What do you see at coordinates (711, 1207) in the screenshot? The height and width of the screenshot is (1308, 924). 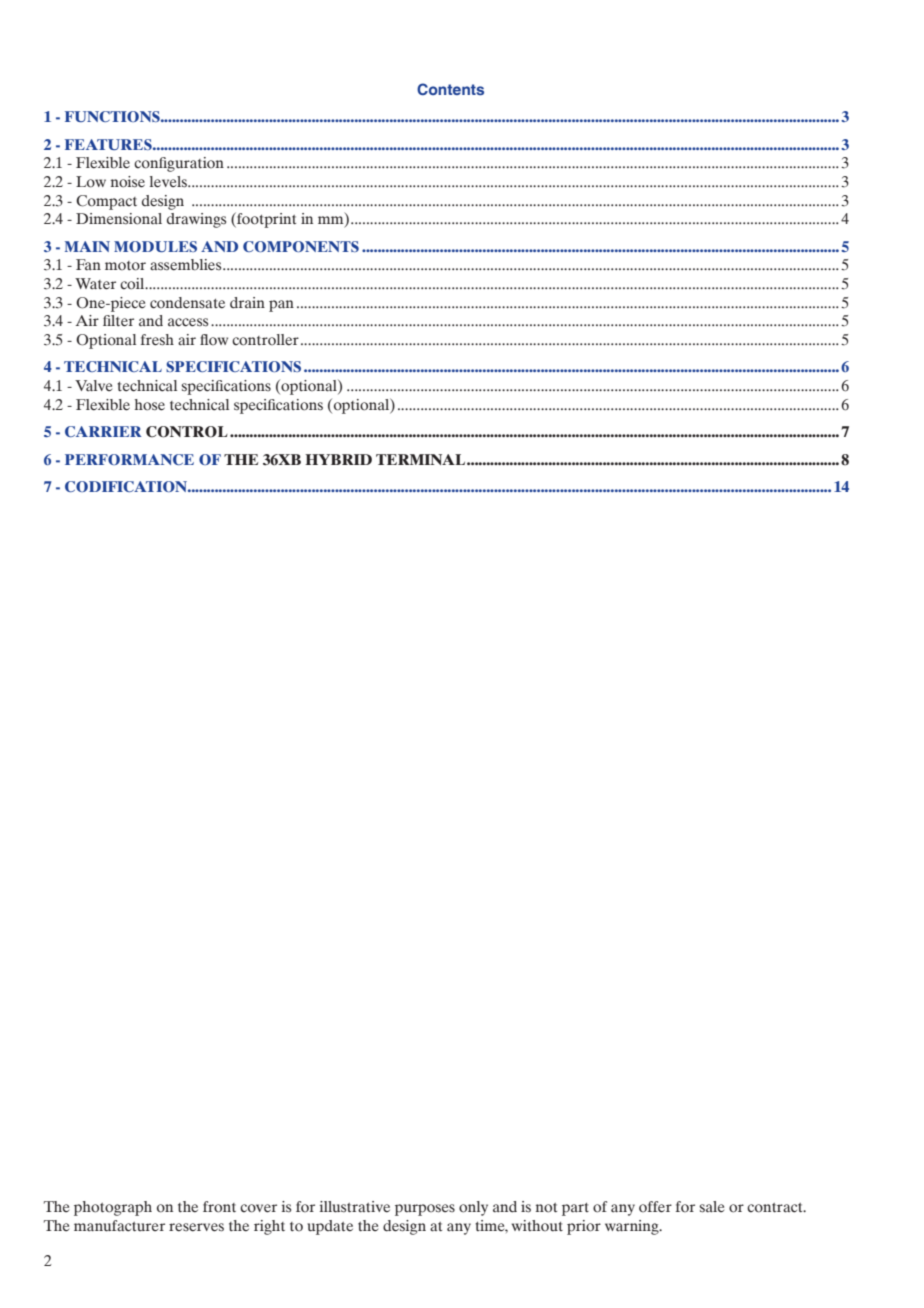 I see `sale` at bounding box center [711, 1207].
